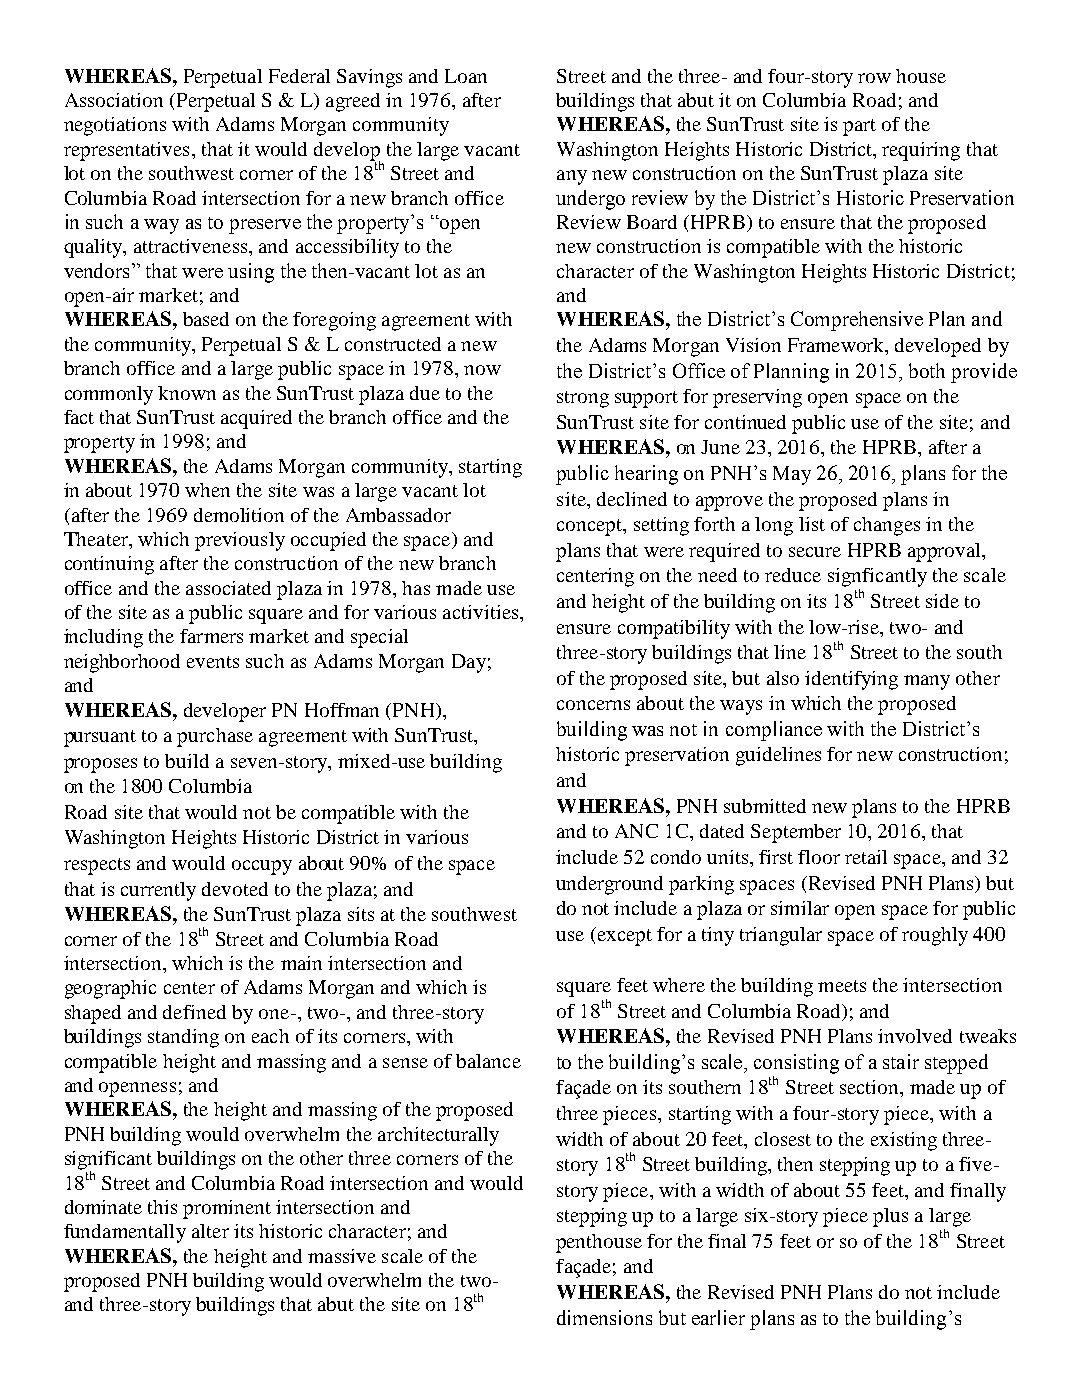  What do you see at coordinates (213, 662) in the screenshot?
I see `events` at bounding box center [213, 662].
